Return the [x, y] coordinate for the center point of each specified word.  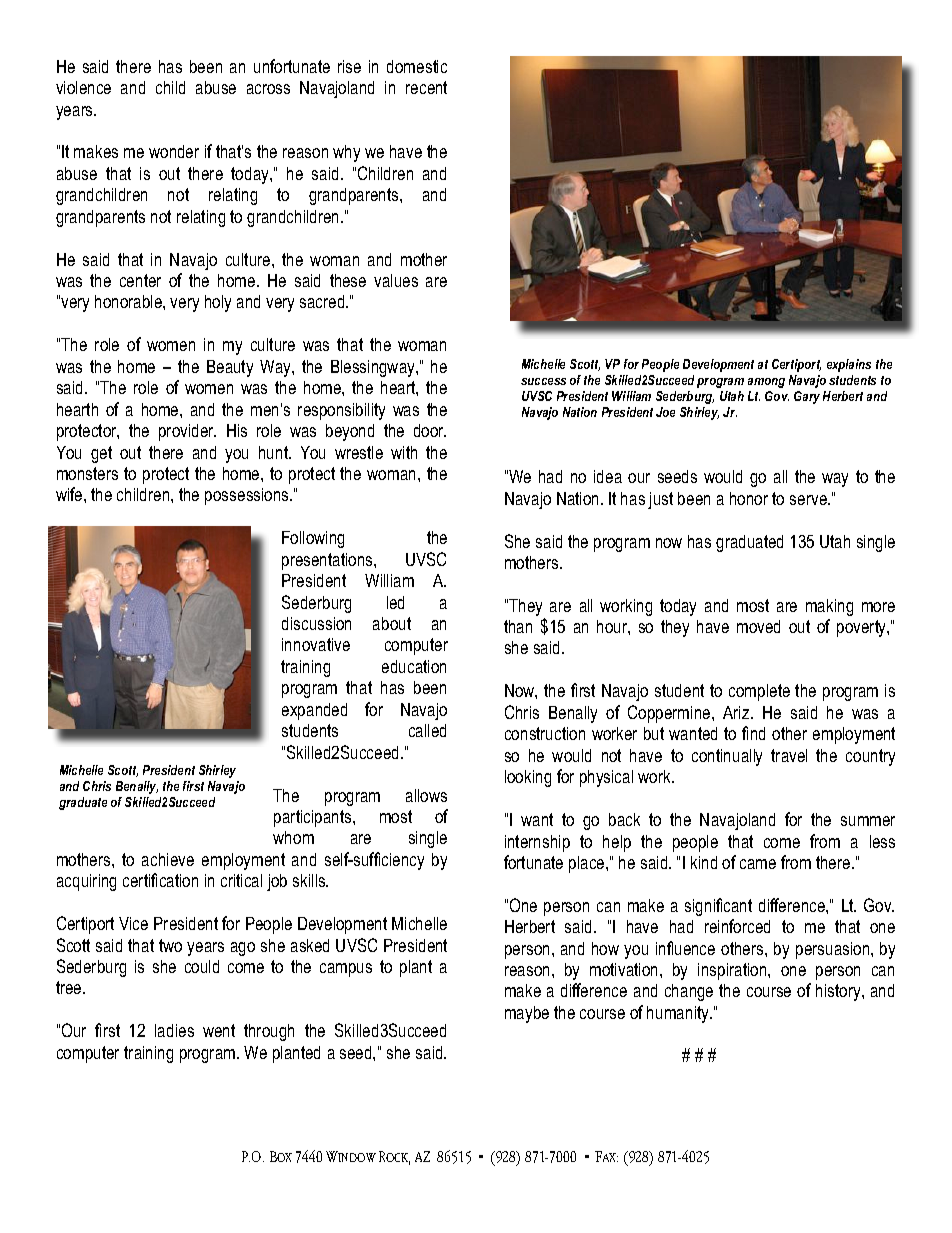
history [839, 992]
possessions [248, 496]
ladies [174, 1030]
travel [789, 755]
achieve [168, 859]
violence [83, 87]
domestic [417, 66]
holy [218, 303]
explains [849, 365]
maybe [527, 1014]
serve [809, 500]
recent [426, 87]
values [396, 280]
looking [528, 778]
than [518, 626]
